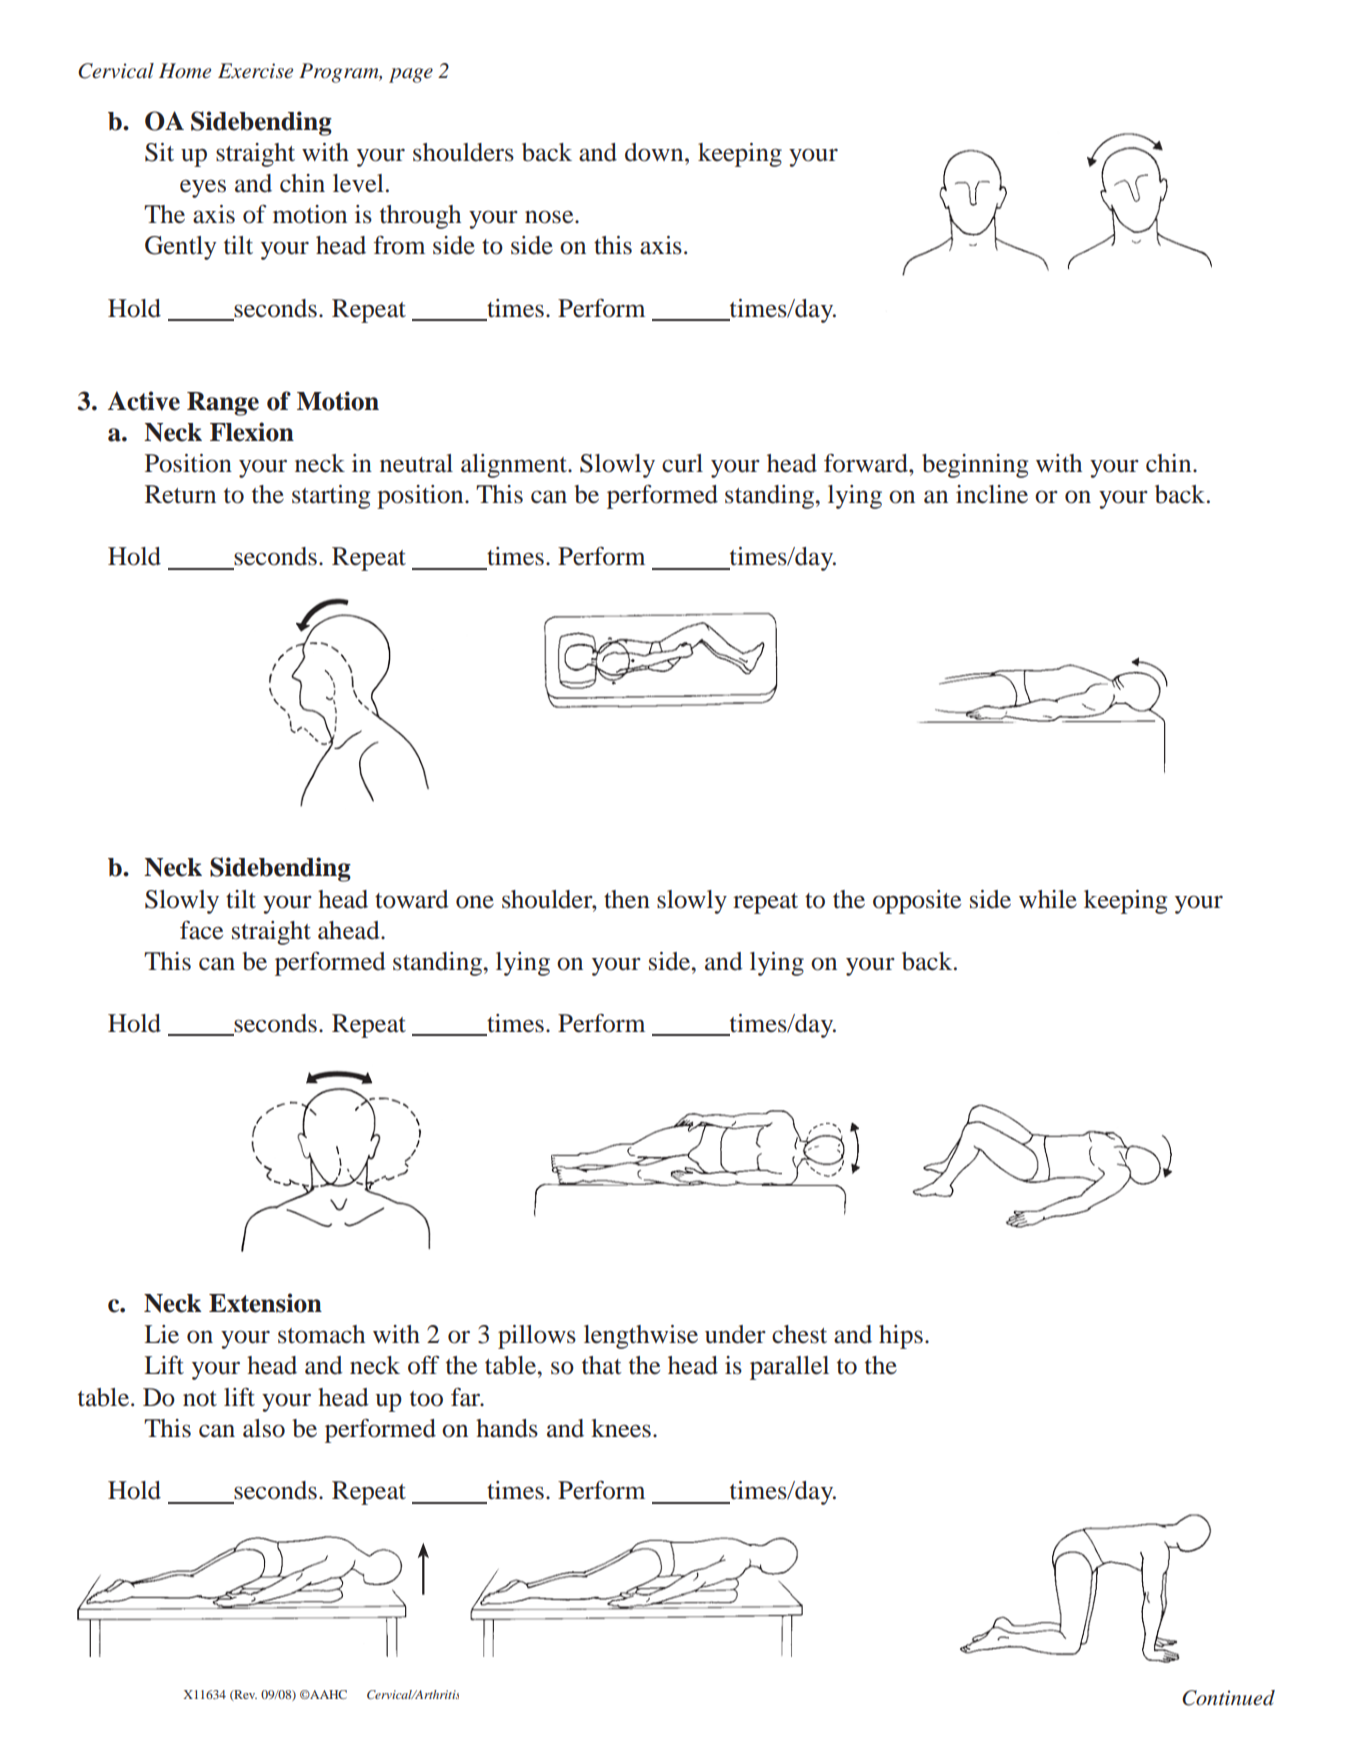 This screenshot has height=1761, width=1361. What do you see at coordinates (255, 71) in the screenshot?
I see `Exercise` at bounding box center [255, 71].
